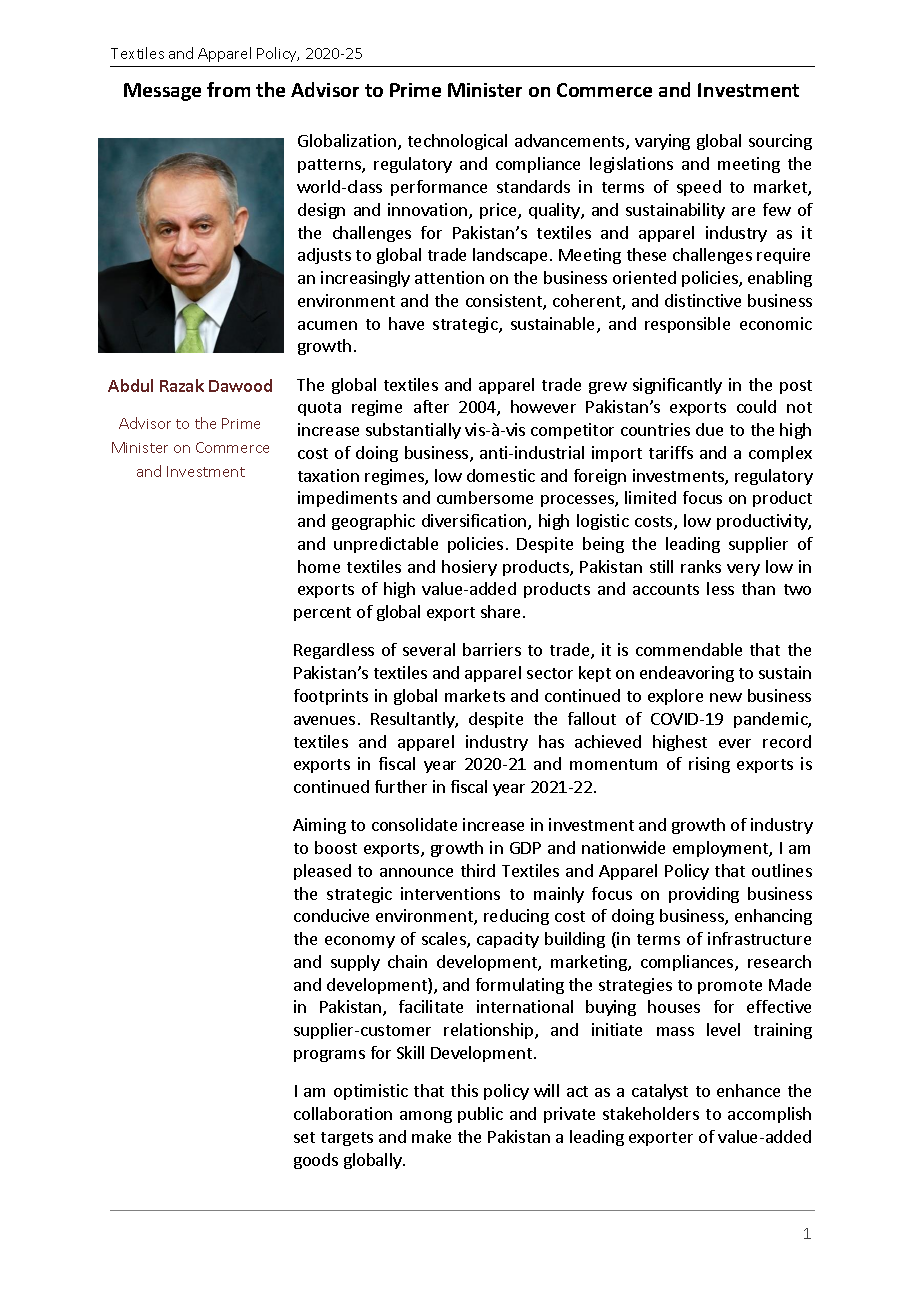  I want to click on varying, so click(662, 142).
